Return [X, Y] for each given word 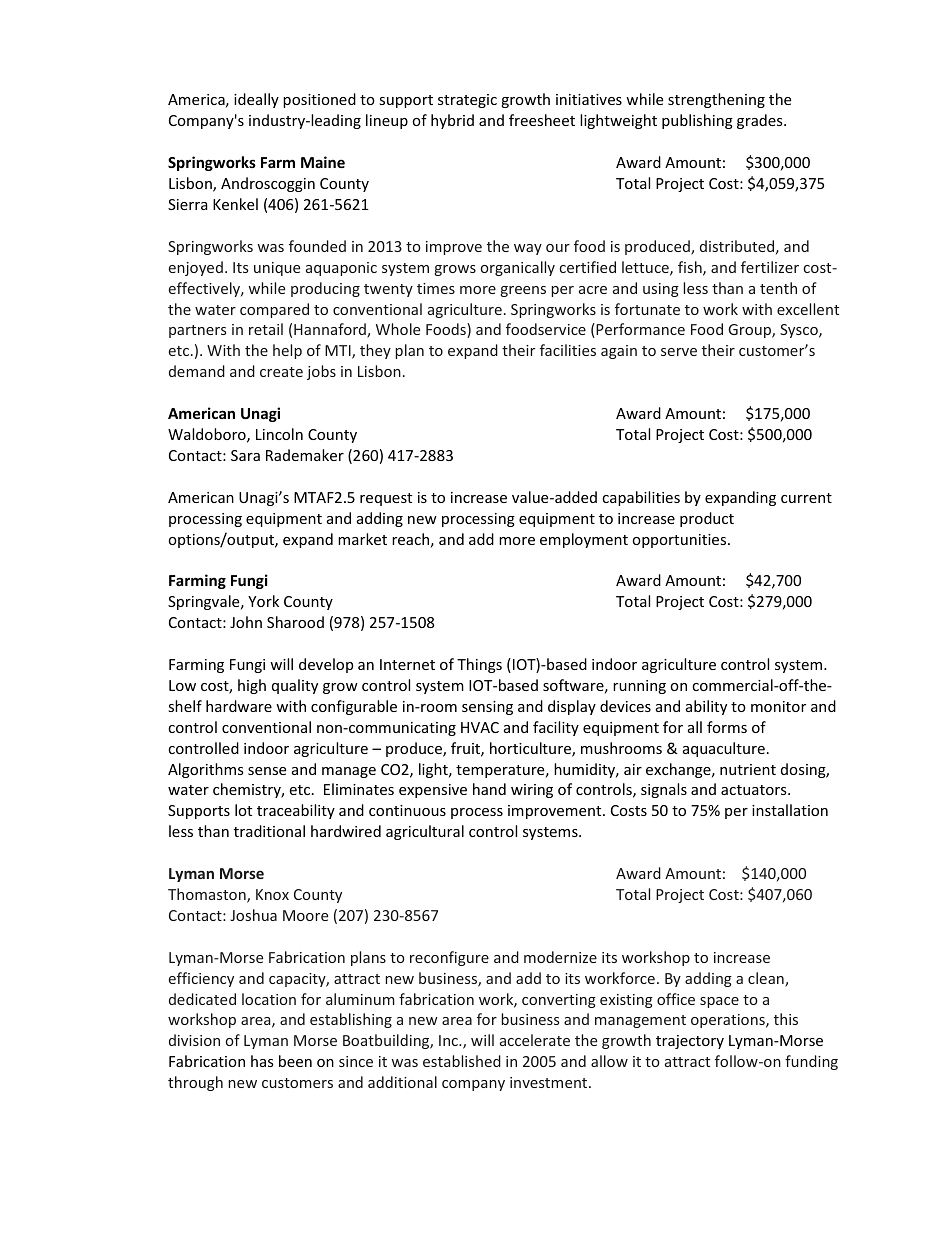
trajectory [690, 1042]
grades [761, 121]
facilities [568, 350]
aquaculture [724, 749]
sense [267, 771]
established [462, 1061]
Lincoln [279, 434]
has [262, 1061]
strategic [467, 101]
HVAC [480, 727]
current [806, 498]
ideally [256, 100]
